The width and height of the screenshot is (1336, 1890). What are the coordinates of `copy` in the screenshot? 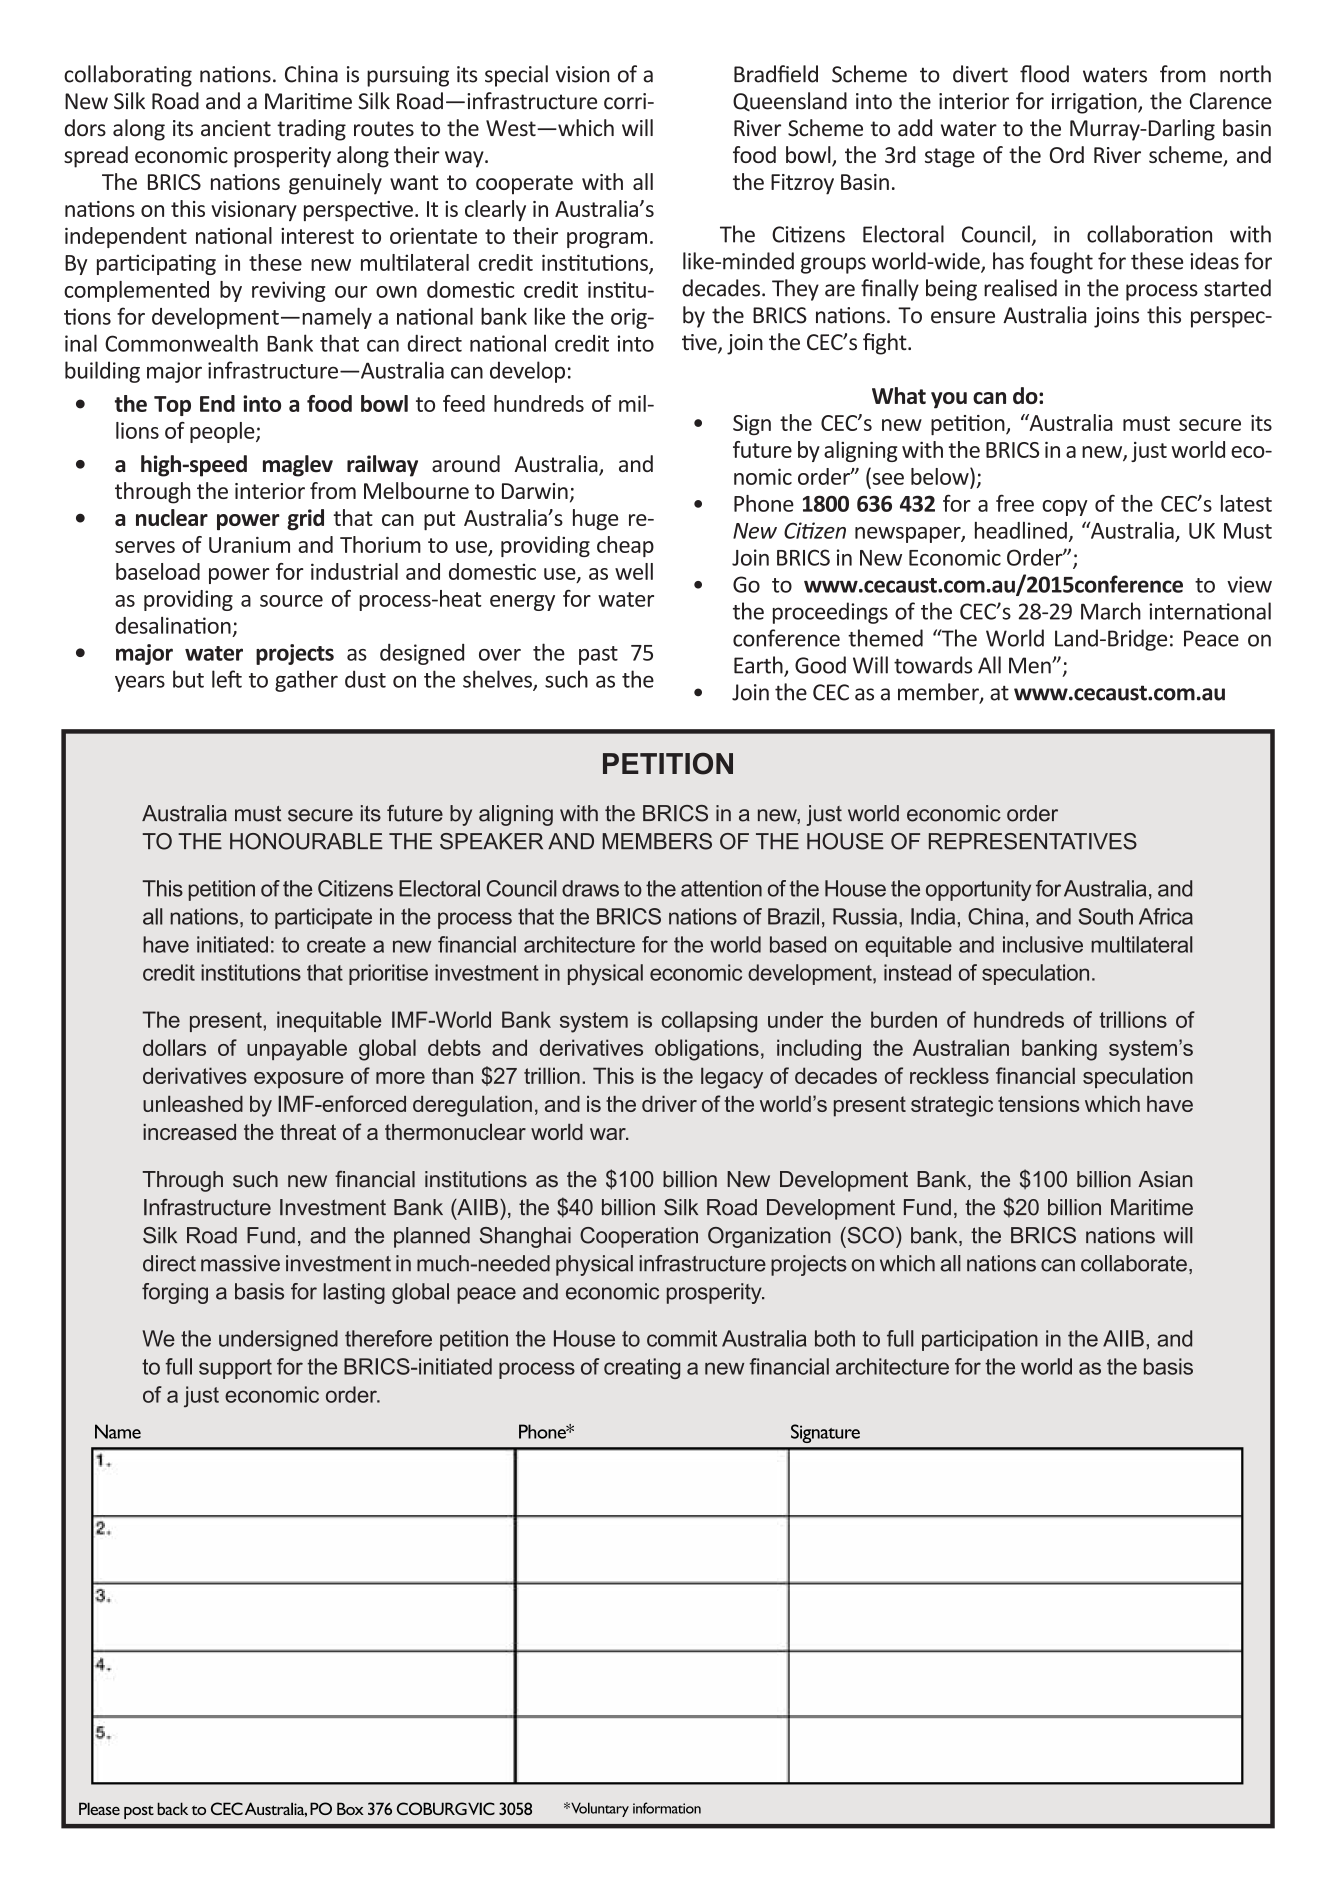 It's located at (1065, 508).
